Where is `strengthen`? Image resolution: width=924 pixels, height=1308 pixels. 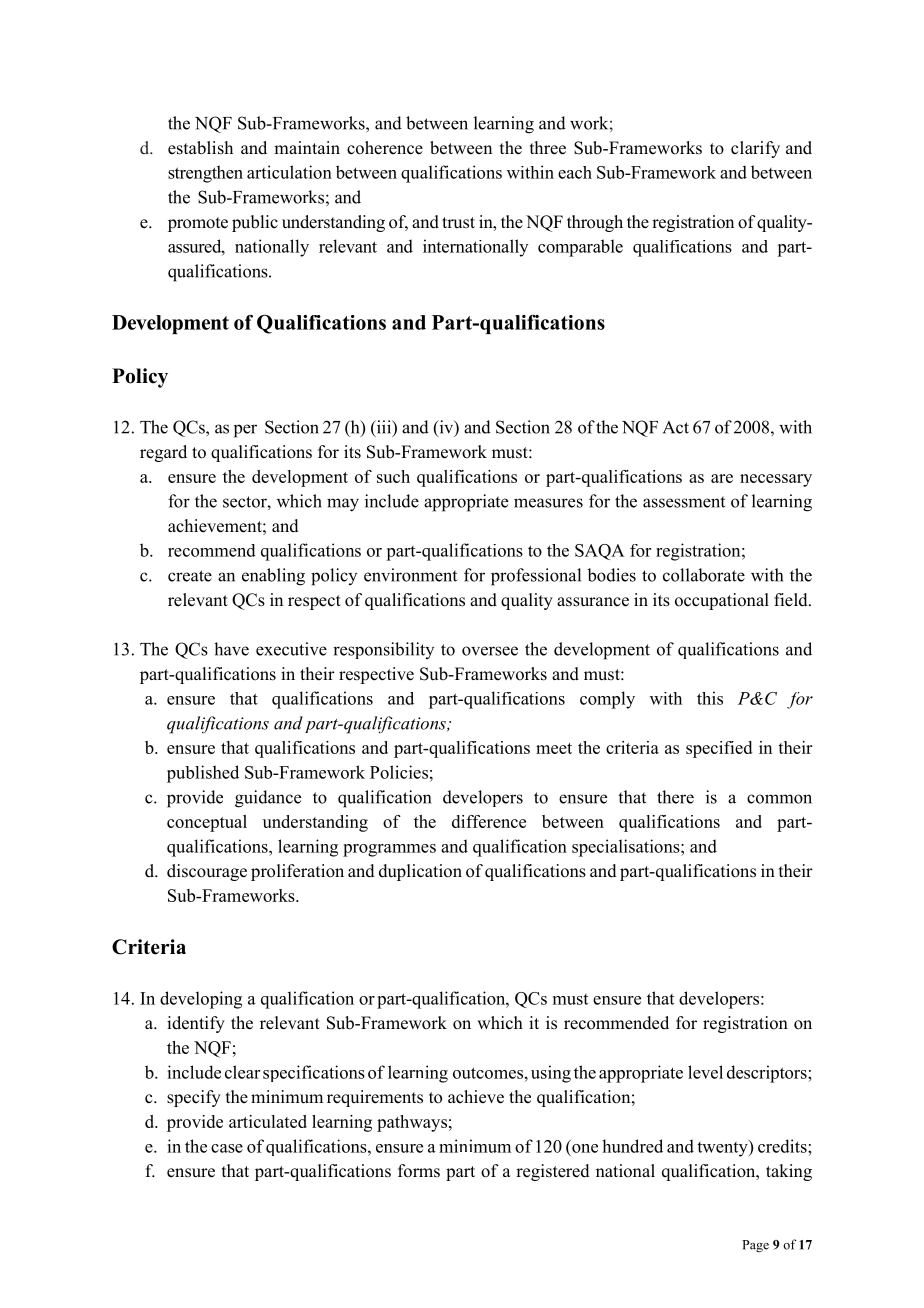 strengthen is located at coordinates (205, 174).
